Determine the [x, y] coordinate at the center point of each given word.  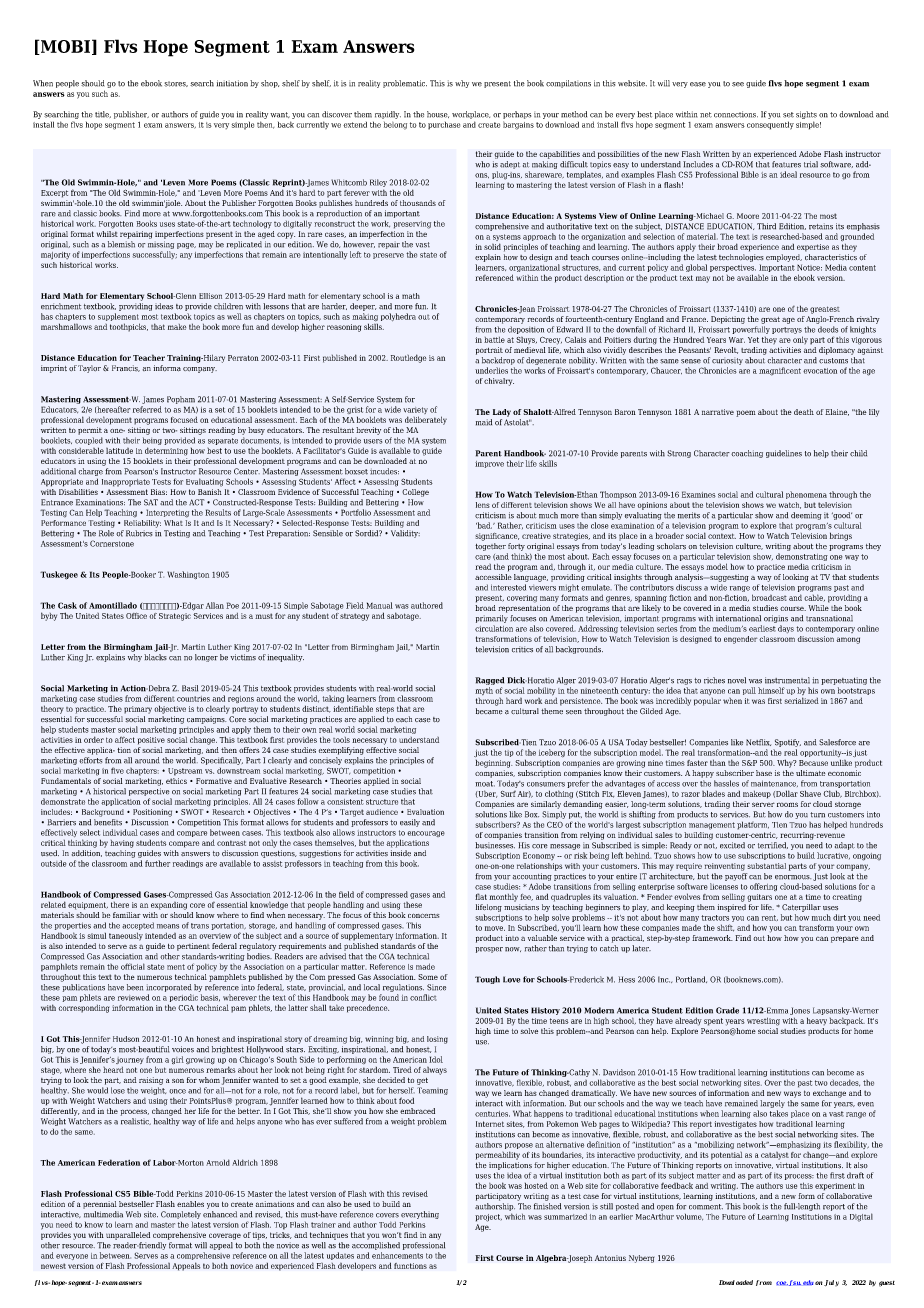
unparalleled [128, 1236]
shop [270, 84]
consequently [770, 125]
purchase [444, 126]
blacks [155, 657]
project [488, 1218]
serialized [802, 700]
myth [484, 691]
